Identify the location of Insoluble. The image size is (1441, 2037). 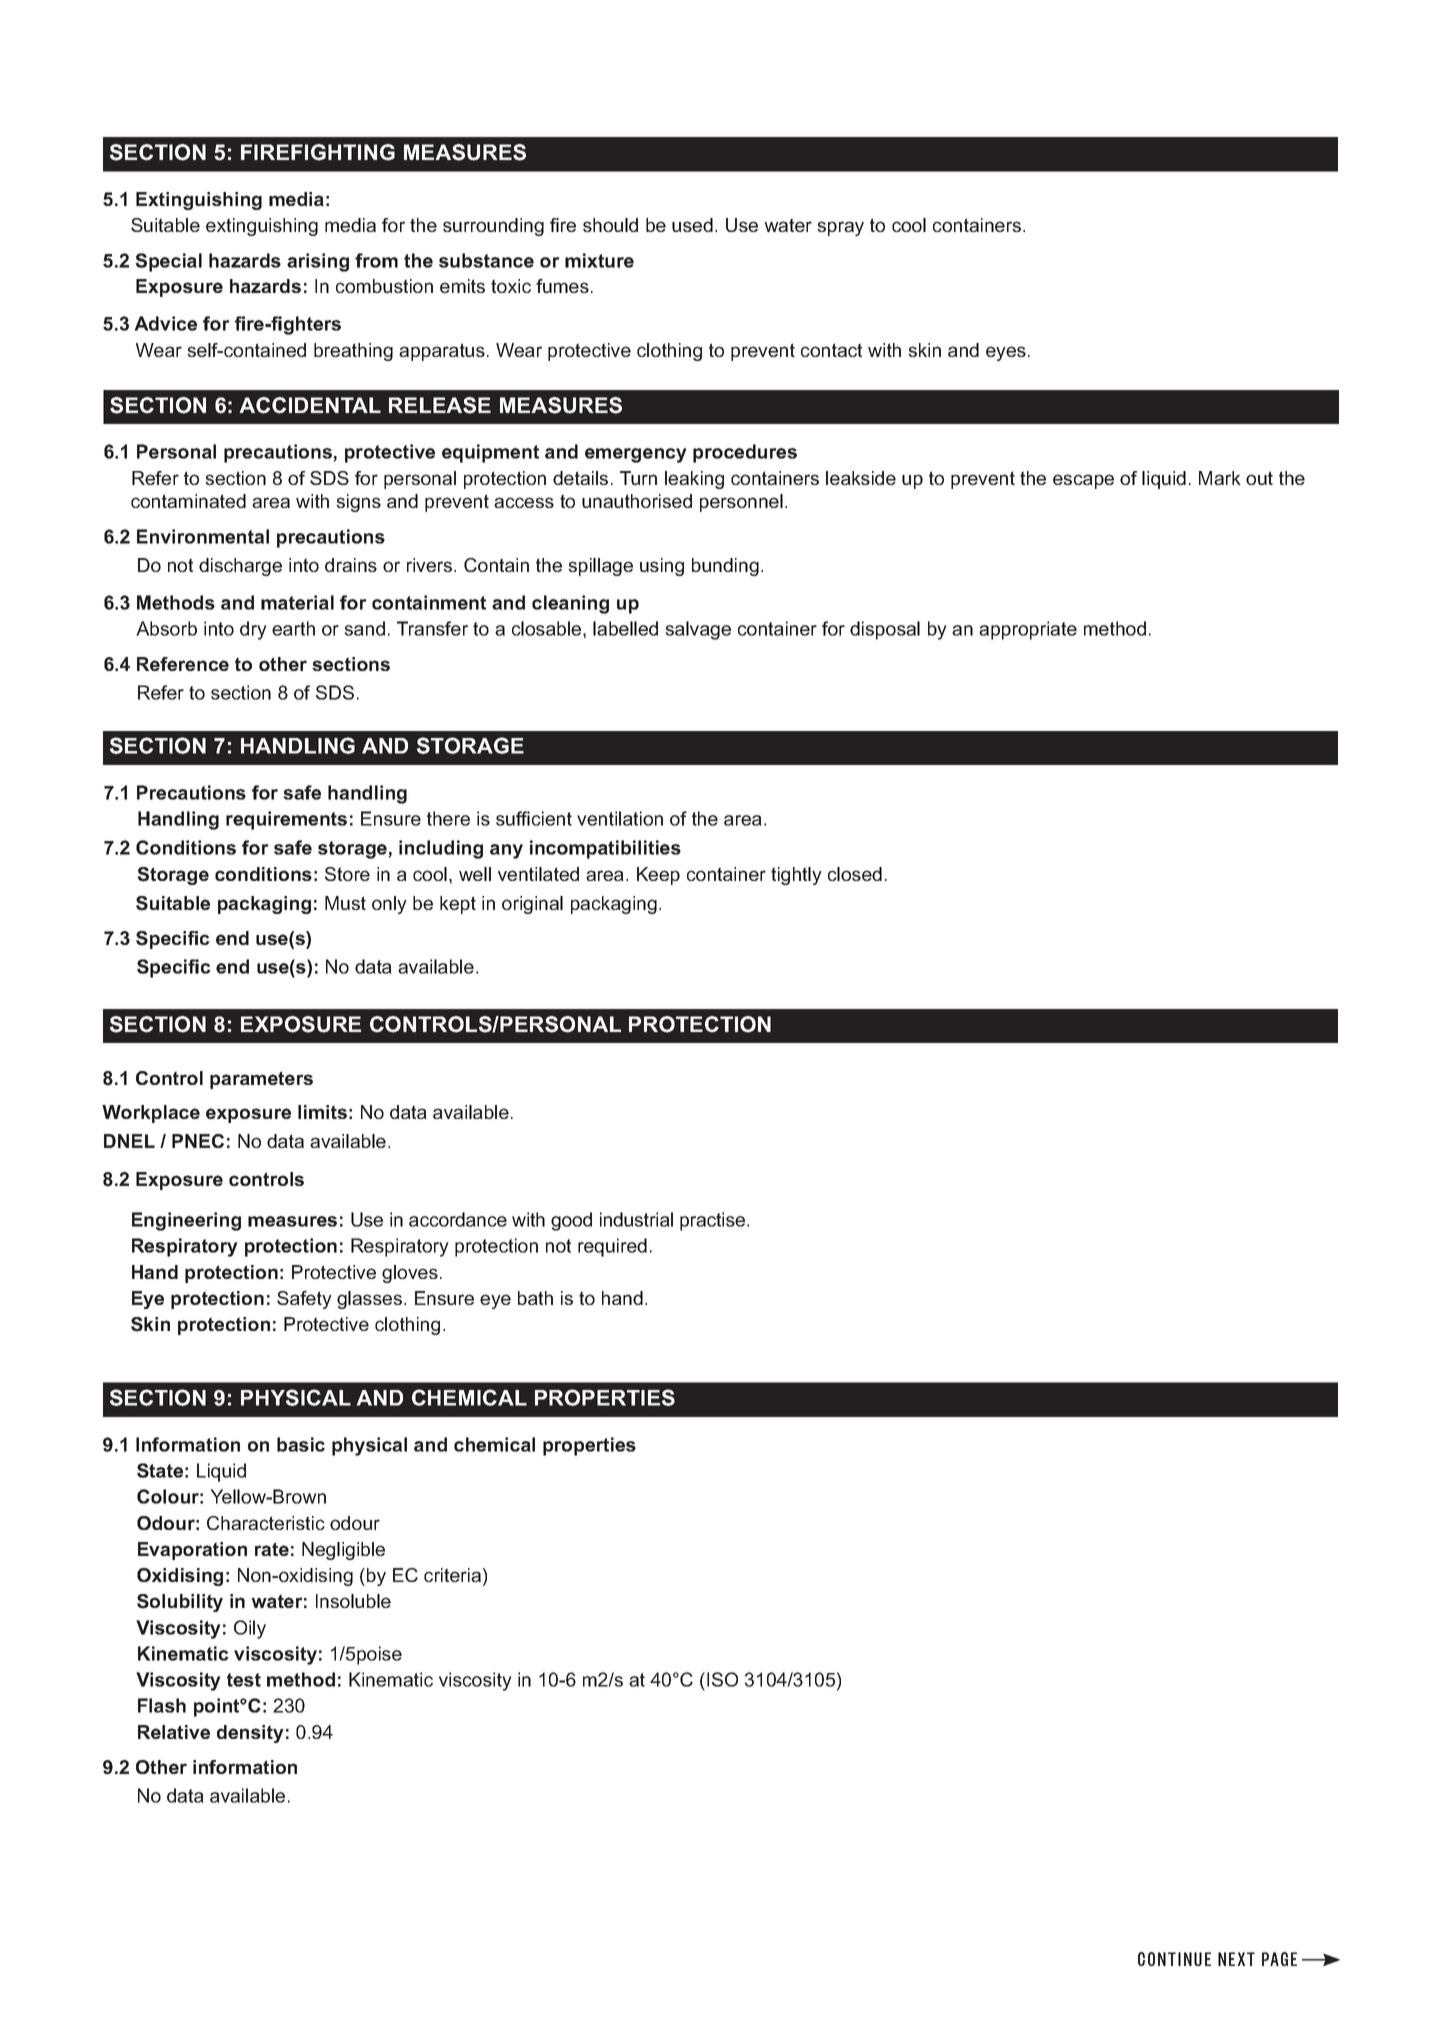
(353, 1601).
